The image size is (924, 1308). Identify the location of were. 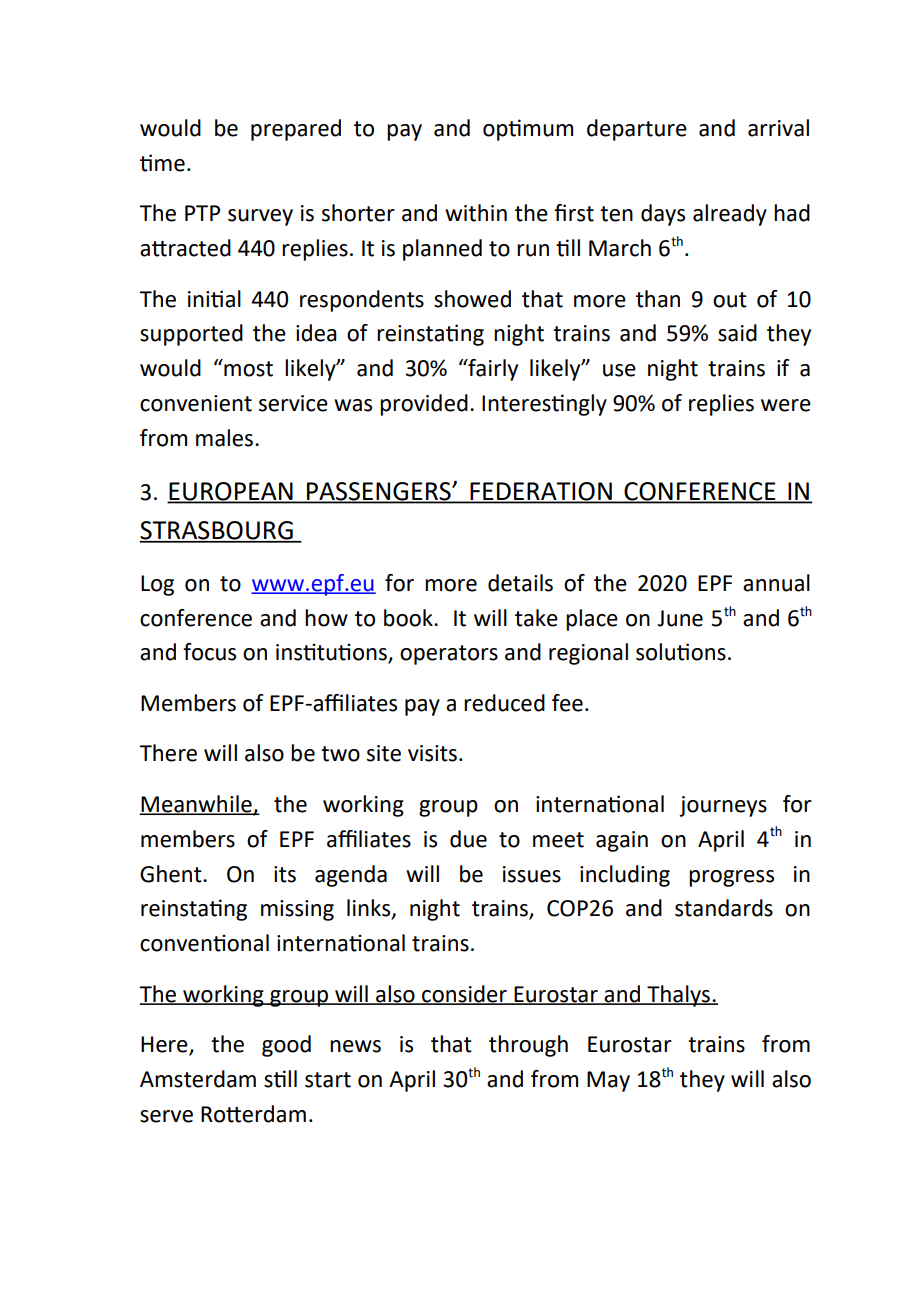
(786, 405).
